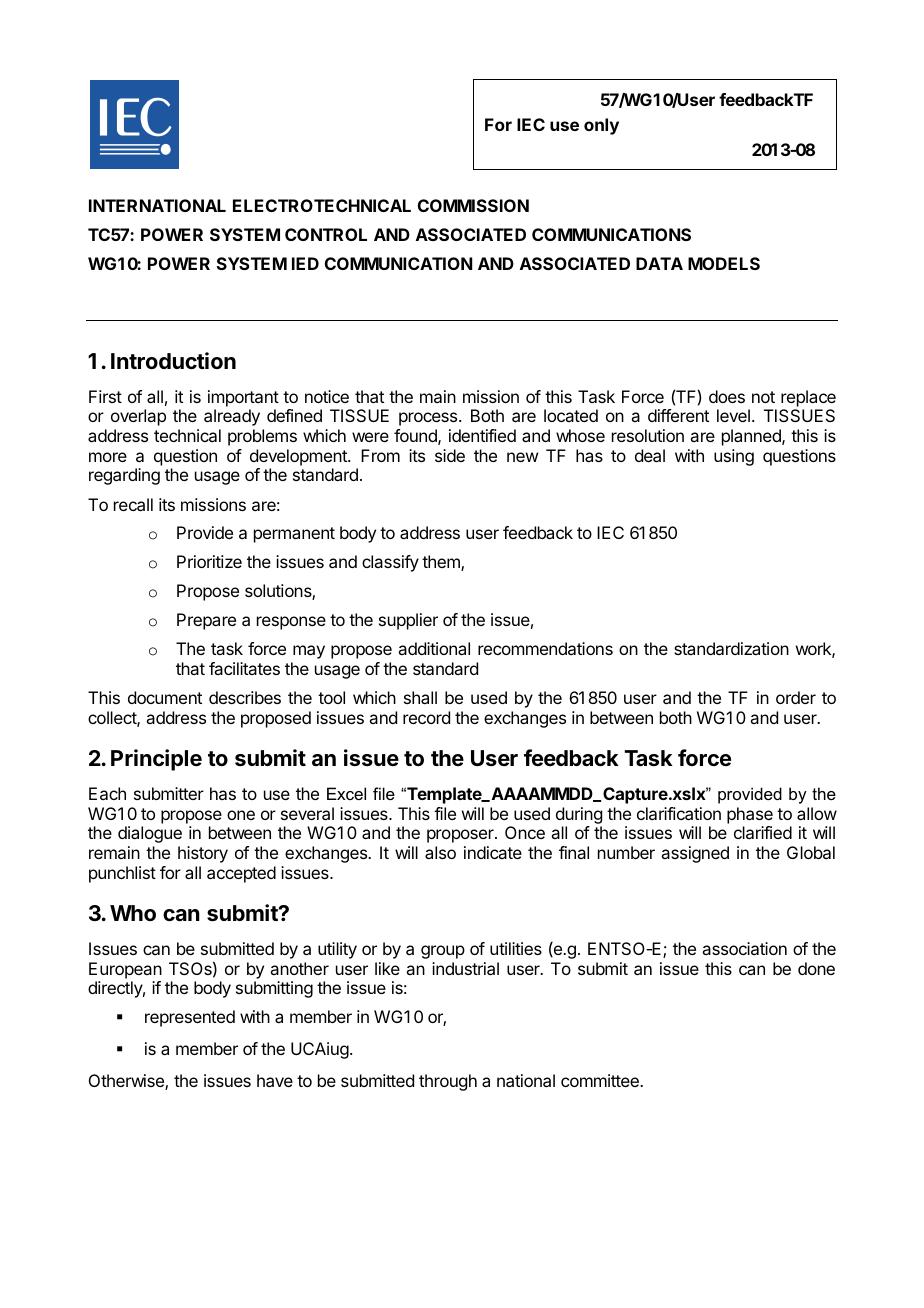  What do you see at coordinates (724, 263) in the screenshot?
I see `MODELS` at bounding box center [724, 263].
